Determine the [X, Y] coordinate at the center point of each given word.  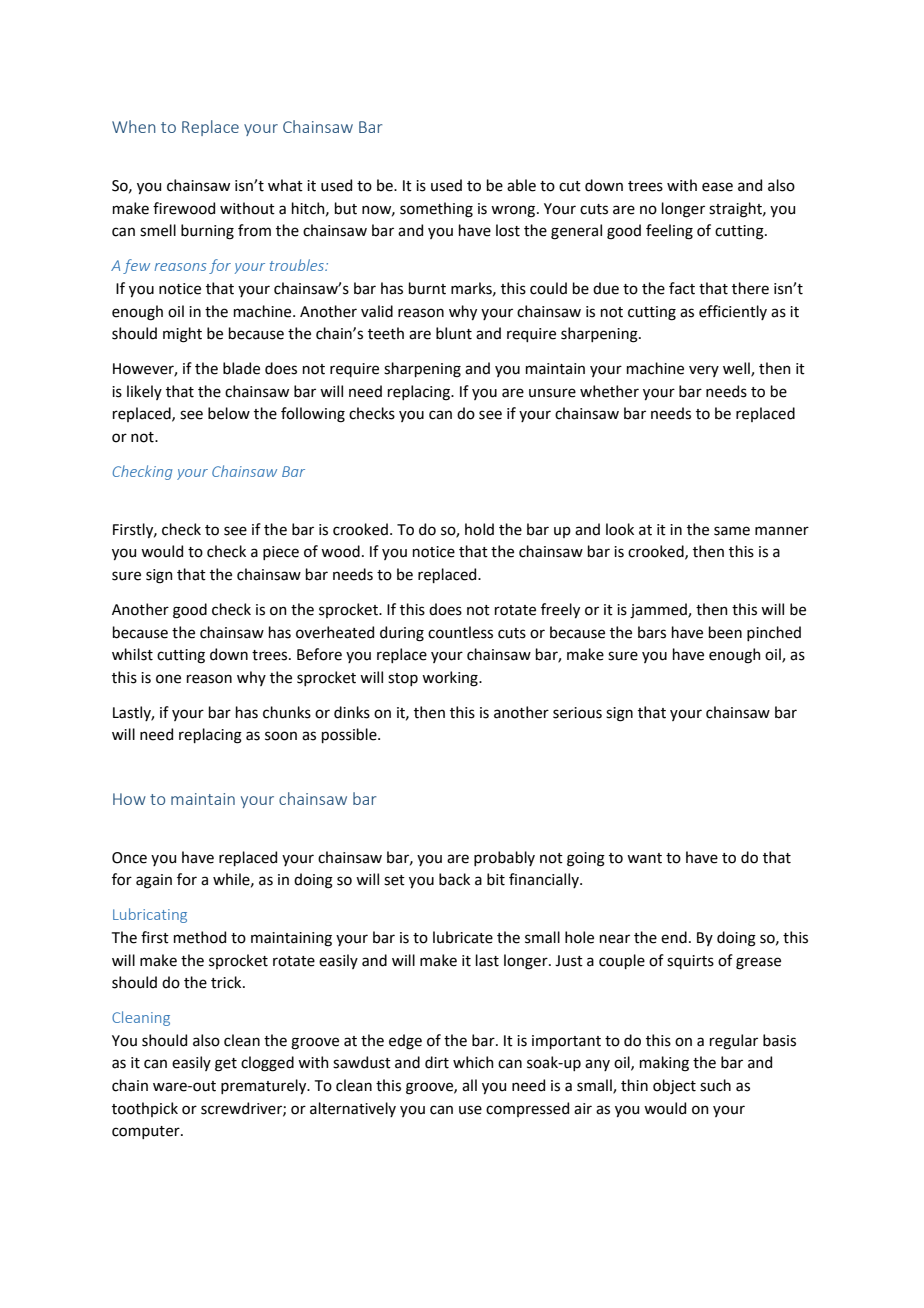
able [521, 185]
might [182, 335]
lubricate [463, 937]
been [725, 632]
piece [281, 553]
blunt [454, 333]
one [168, 679]
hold [479, 529]
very [704, 371]
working [451, 679]
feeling [669, 232]
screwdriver [242, 1109]
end [674, 937]
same [732, 531]
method [200, 937]
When [134, 126]
